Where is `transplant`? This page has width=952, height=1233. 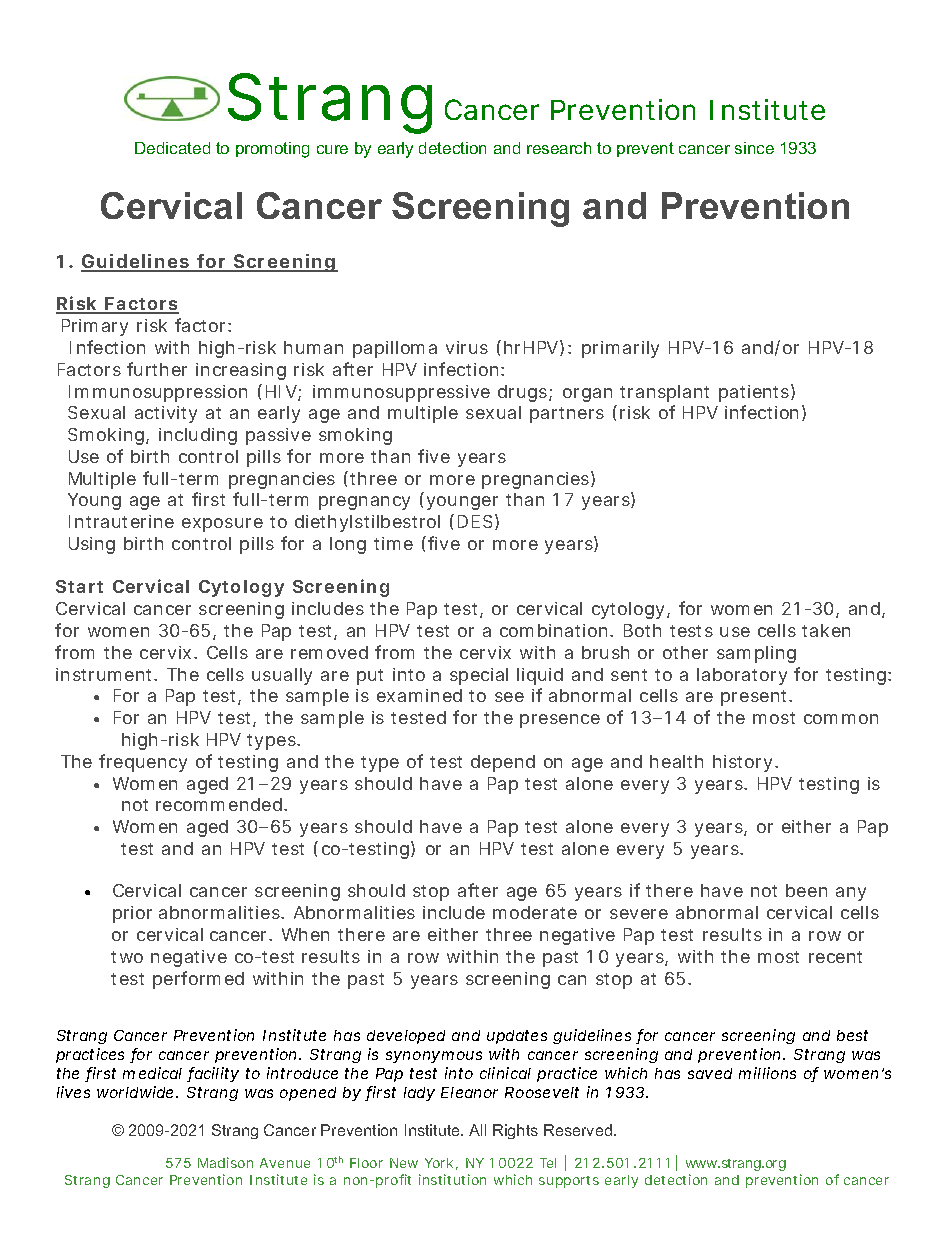 transplant is located at coordinates (664, 393).
